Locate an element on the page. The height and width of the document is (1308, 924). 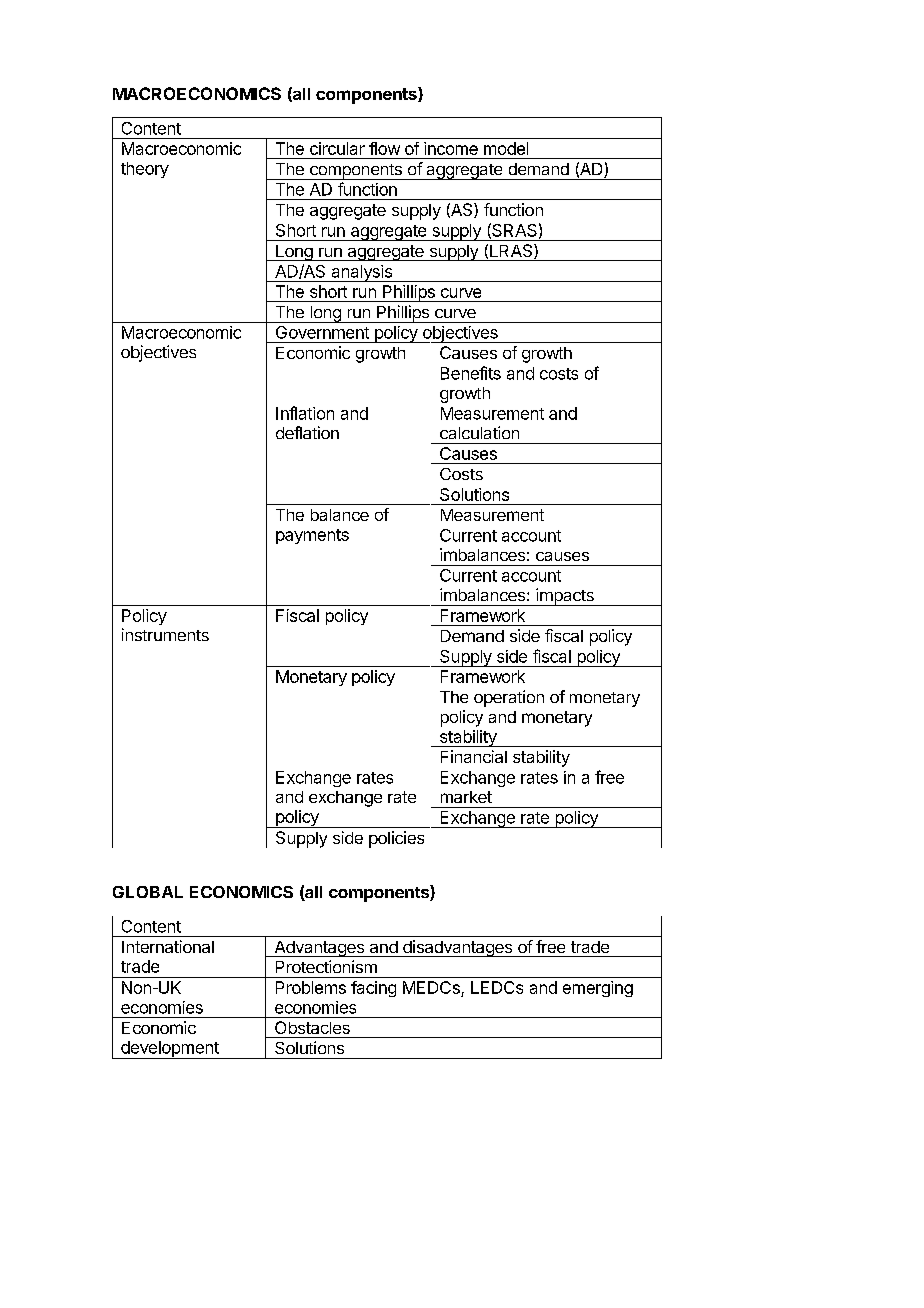
deflation is located at coordinates (307, 432).
